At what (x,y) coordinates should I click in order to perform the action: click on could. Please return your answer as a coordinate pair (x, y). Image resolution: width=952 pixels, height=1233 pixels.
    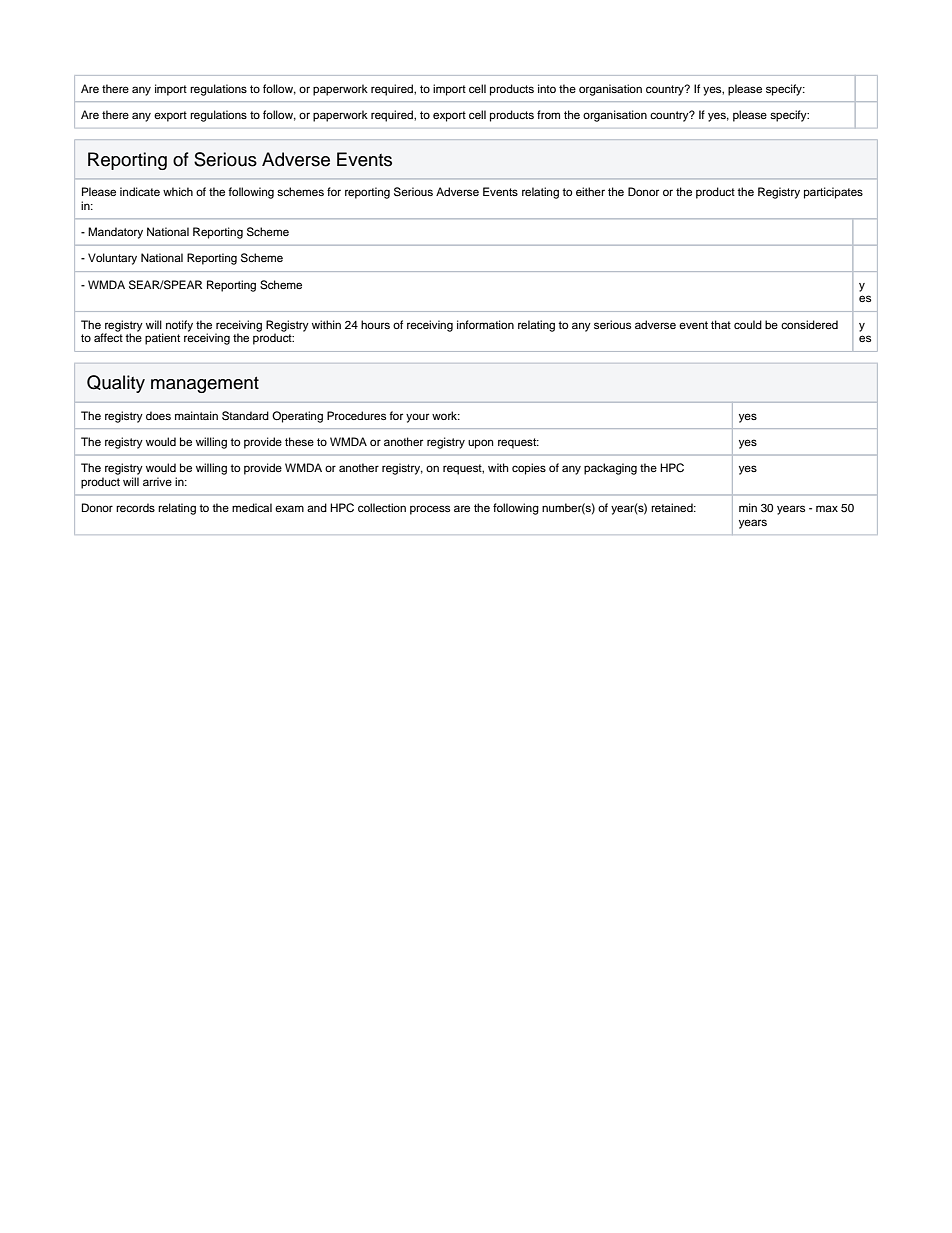
    Looking at the image, I should click on (748, 324).
